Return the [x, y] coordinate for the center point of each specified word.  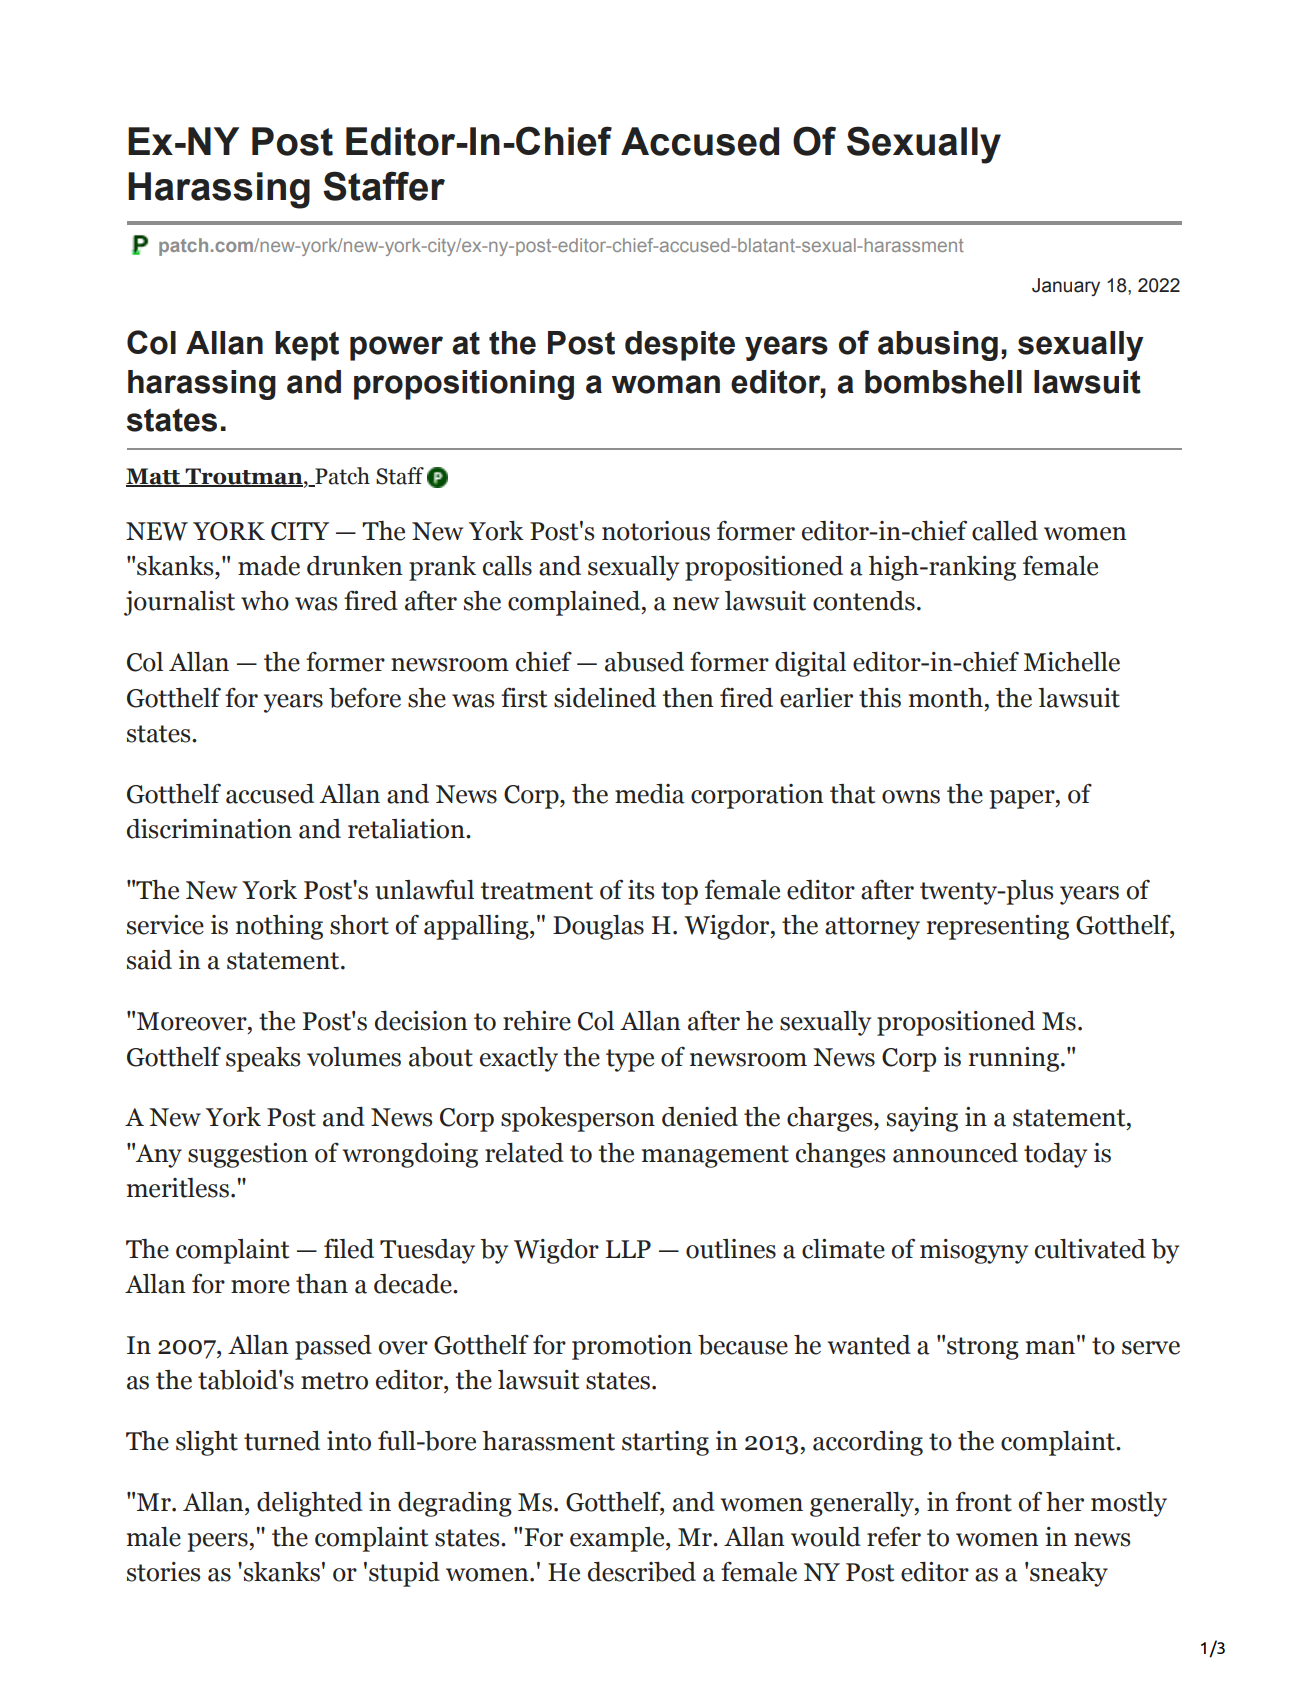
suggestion [248, 1155]
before [365, 697]
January [1066, 287]
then [688, 698]
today [1055, 1155]
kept [307, 346]
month [946, 698]
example [618, 1539]
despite [680, 346]
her [1065, 1502]
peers [219, 1542]
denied [700, 1117]
